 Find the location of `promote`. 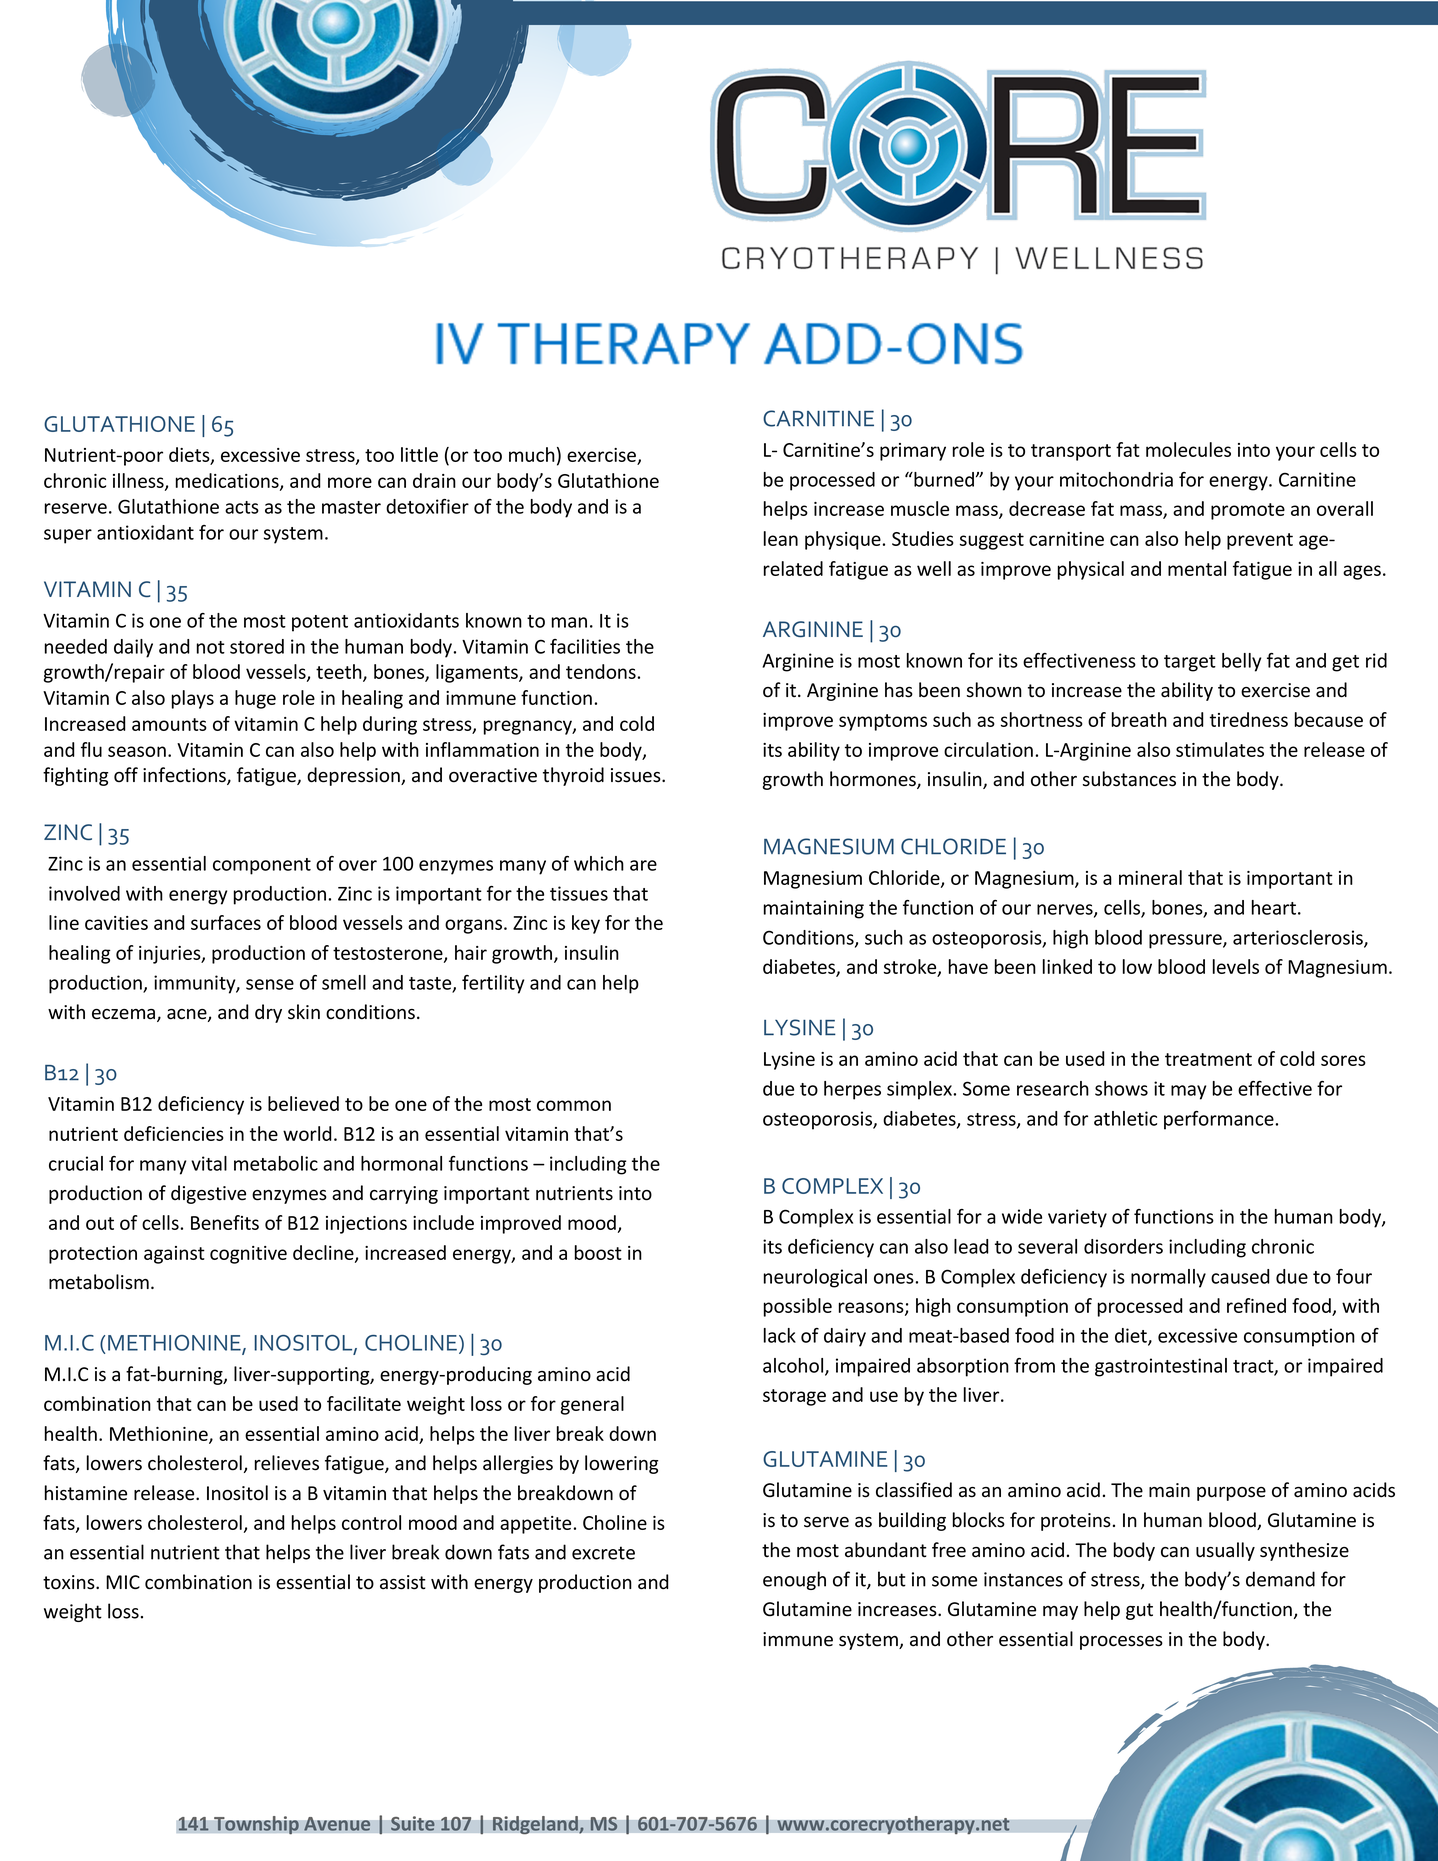

promote is located at coordinates (1248, 511).
